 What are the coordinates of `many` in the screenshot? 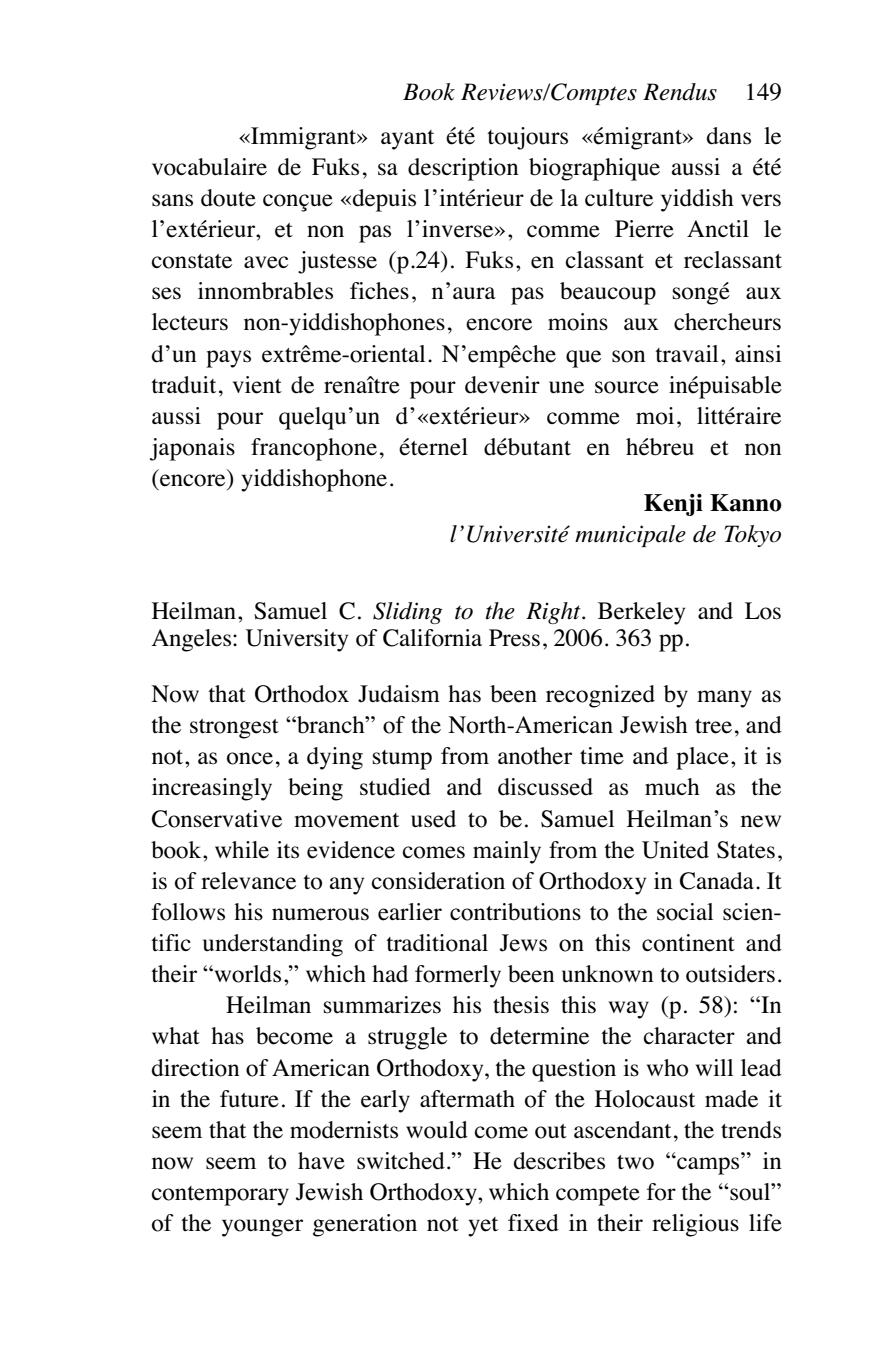 It's located at (724, 699).
